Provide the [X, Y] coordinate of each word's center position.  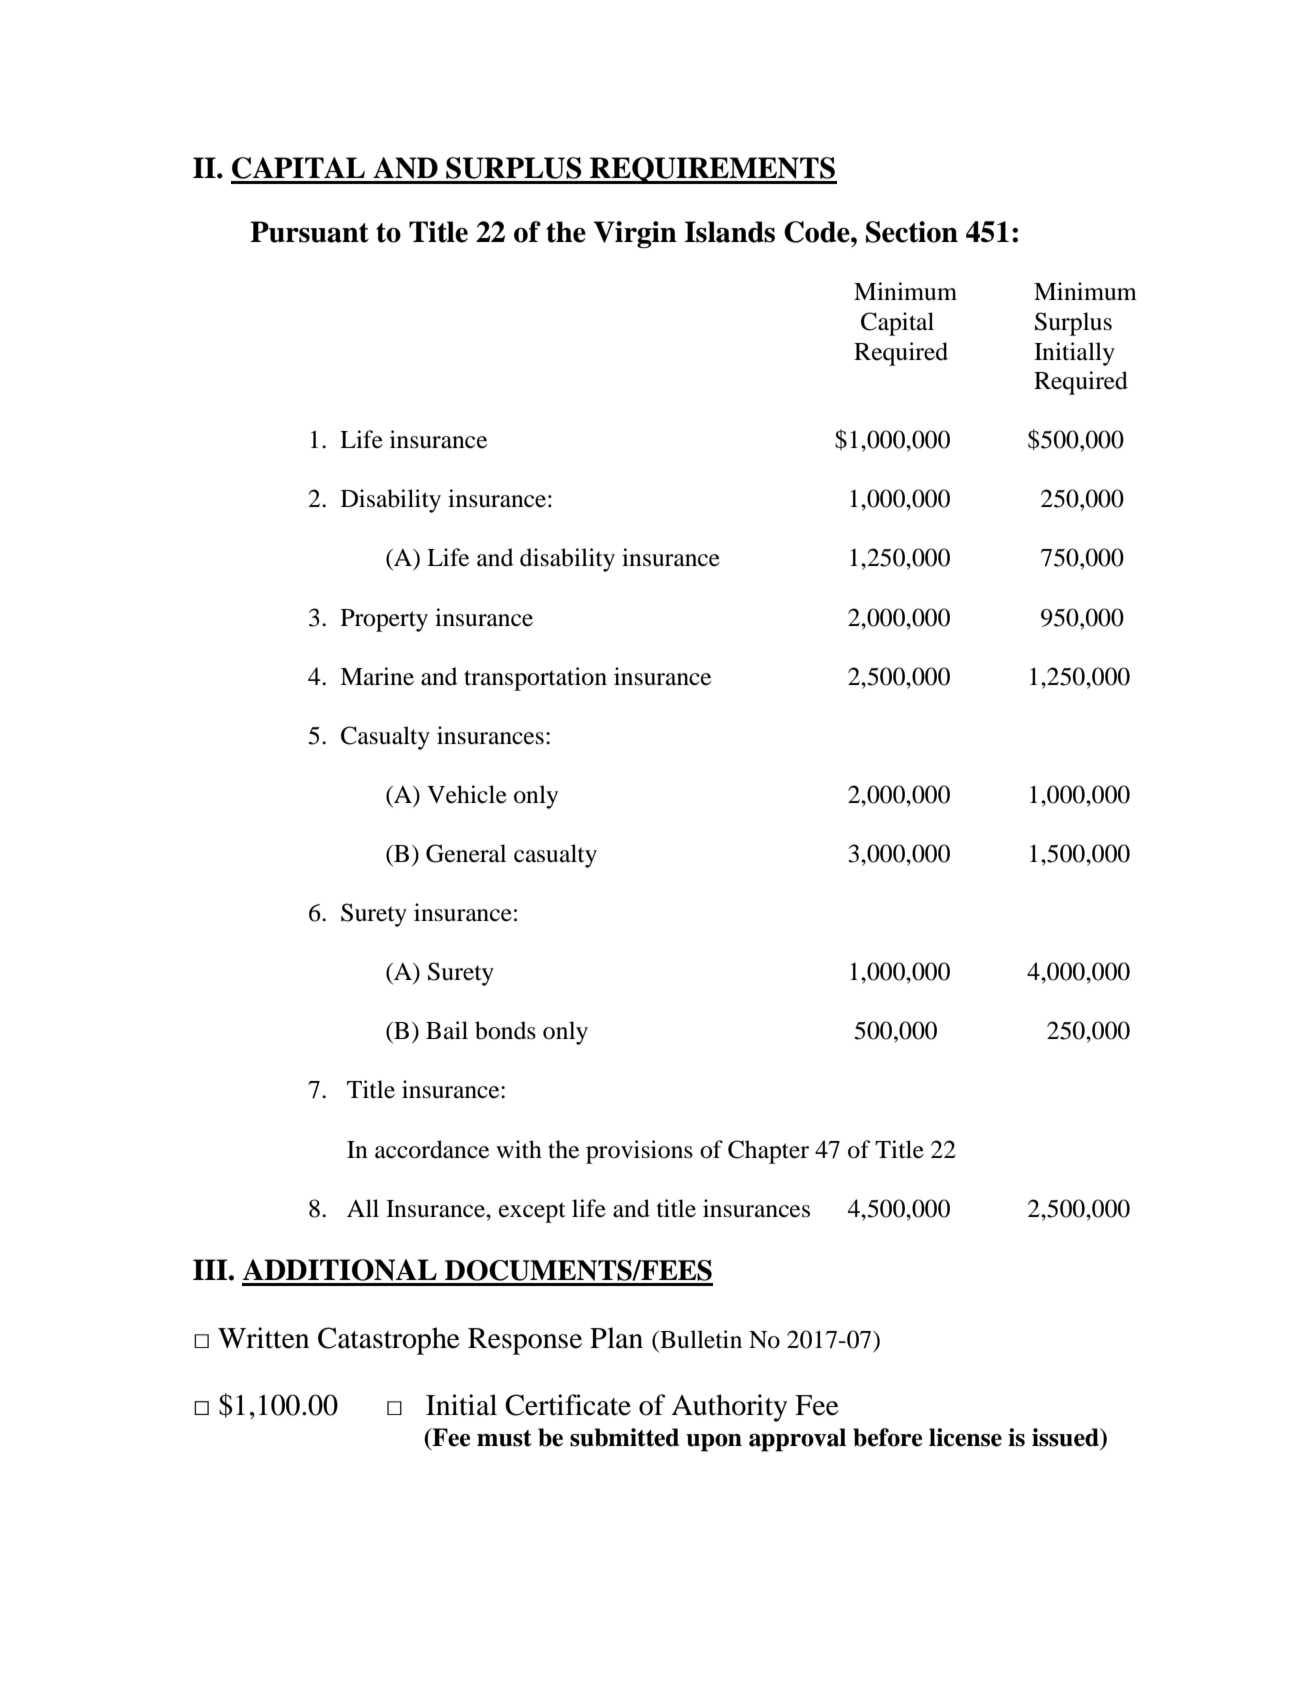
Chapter [768, 1152]
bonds [505, 1030]
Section [912, 232]
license [965, 1437]
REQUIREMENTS [712, 170]
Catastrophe [389, 1341]
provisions [639, 1152]
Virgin [635, 235]
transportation [535, 679]
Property [384, 620]
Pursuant [309, 232]
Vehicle [467, 794]
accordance [432, 1149]
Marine [377, 676]
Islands [730, 232]
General [466, 853]
